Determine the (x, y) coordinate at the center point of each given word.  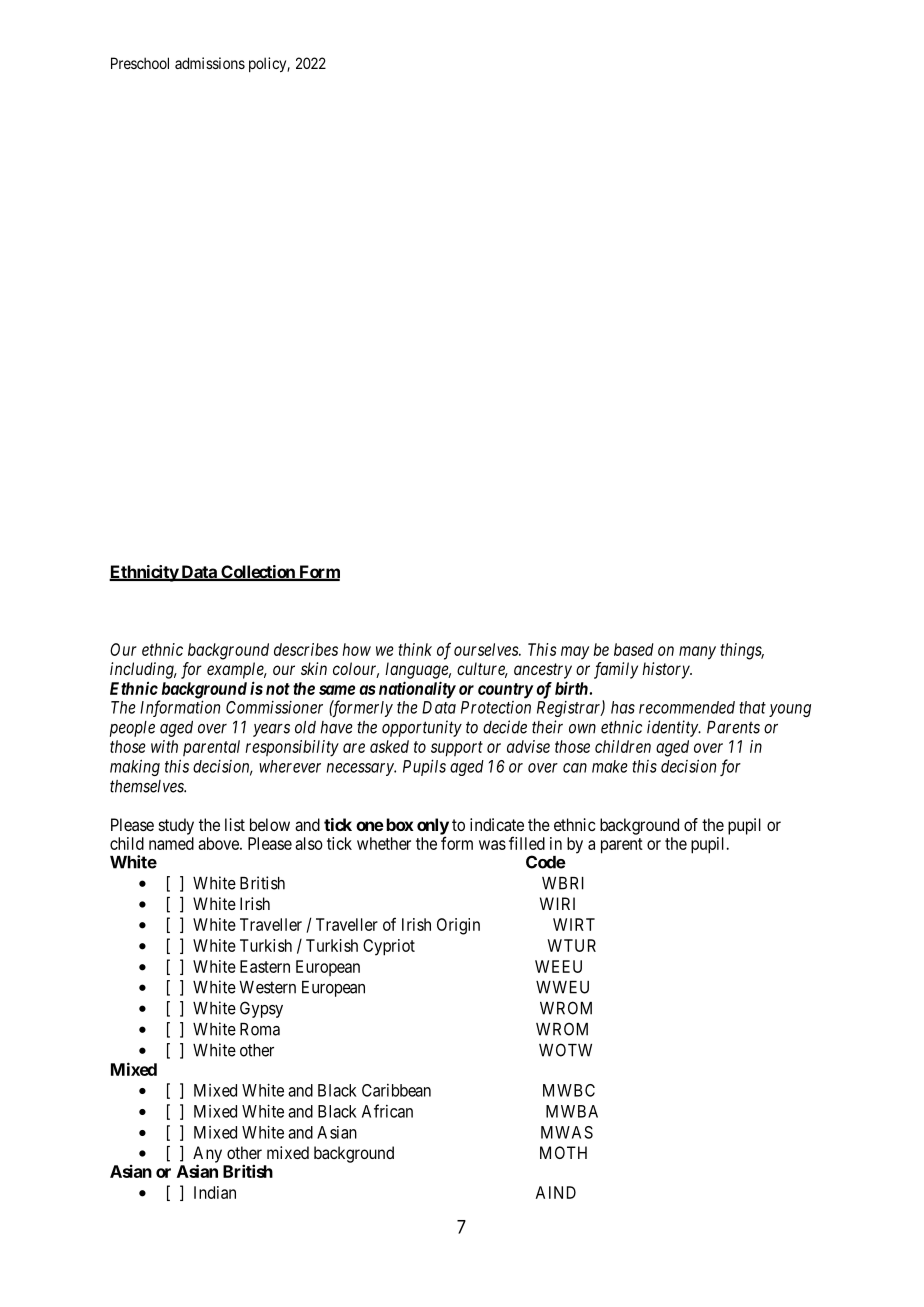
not (278, 689)
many (697, 653)
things (742, 651)
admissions (210, 63)
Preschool (140, 63)
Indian (215, 1192)
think (415, 649)
